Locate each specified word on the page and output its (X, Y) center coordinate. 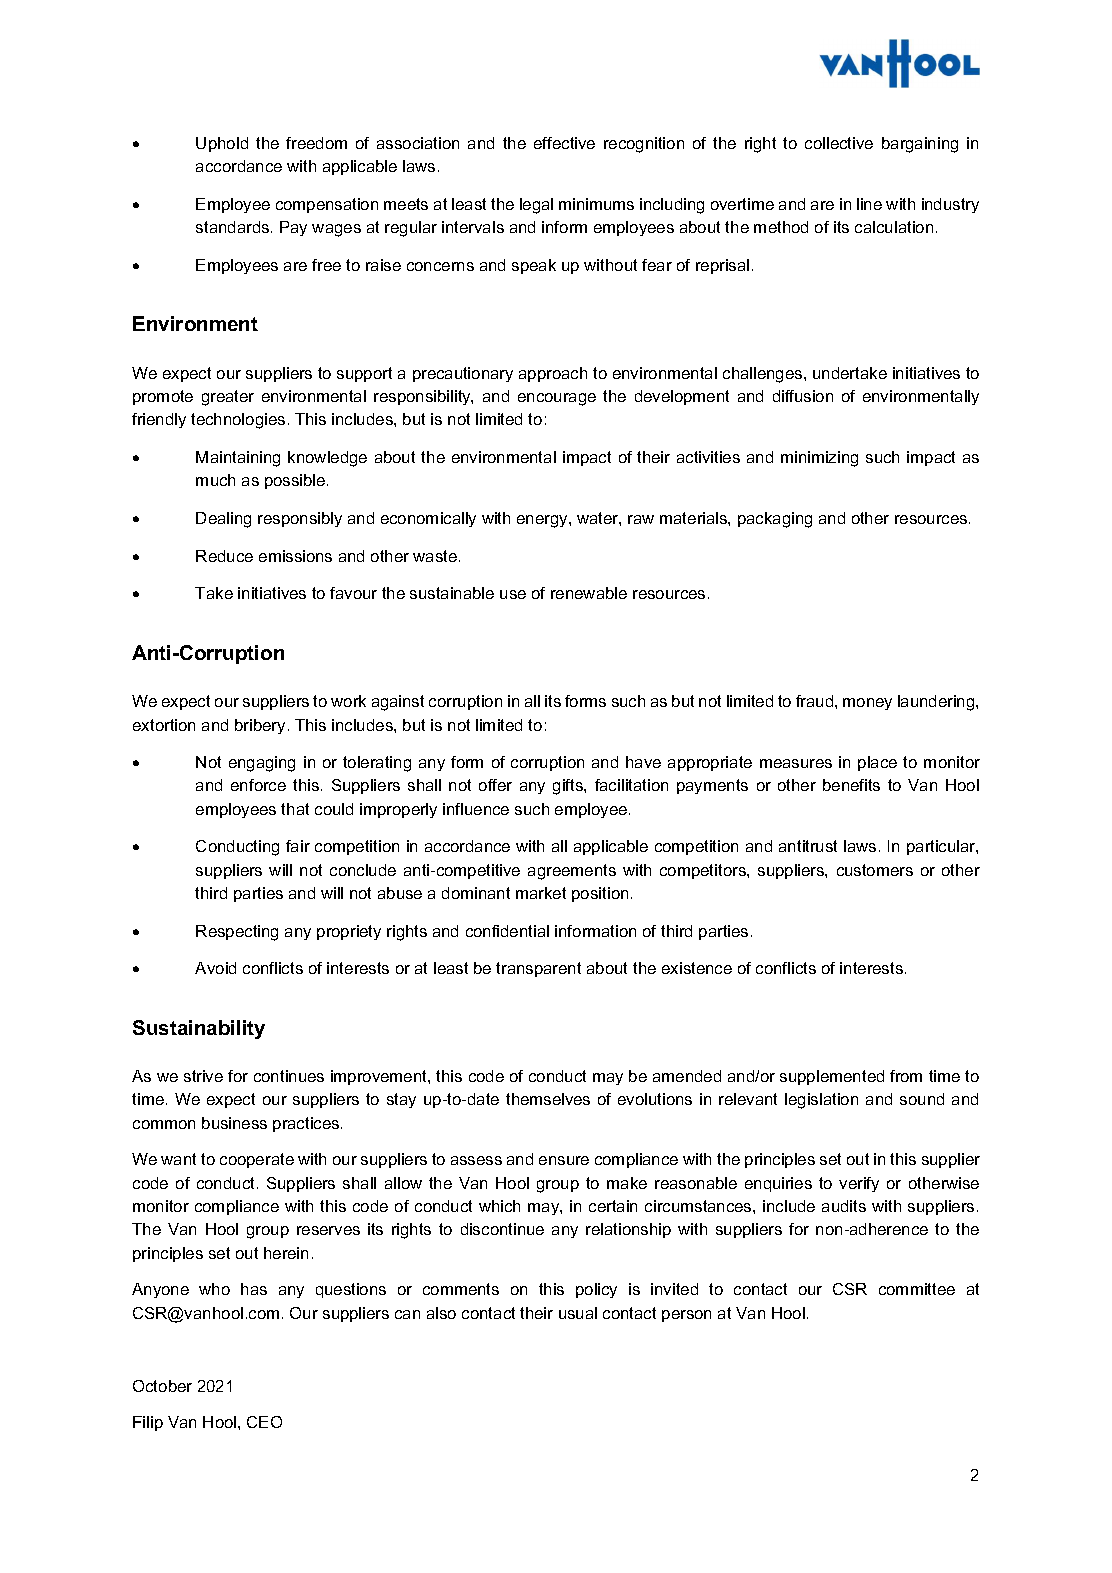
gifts (569, 787)
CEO (264, 1422)
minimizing (819, 459)
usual (578, 1313)
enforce (258, 785)
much (215, 480)
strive (203, 1076)
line (869, 204)
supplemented (832, 1077)
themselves (548, 1099)
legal (536, 206)
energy (543, 521)
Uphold (222, 144)
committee (917, 1289)
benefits (851, 785)
